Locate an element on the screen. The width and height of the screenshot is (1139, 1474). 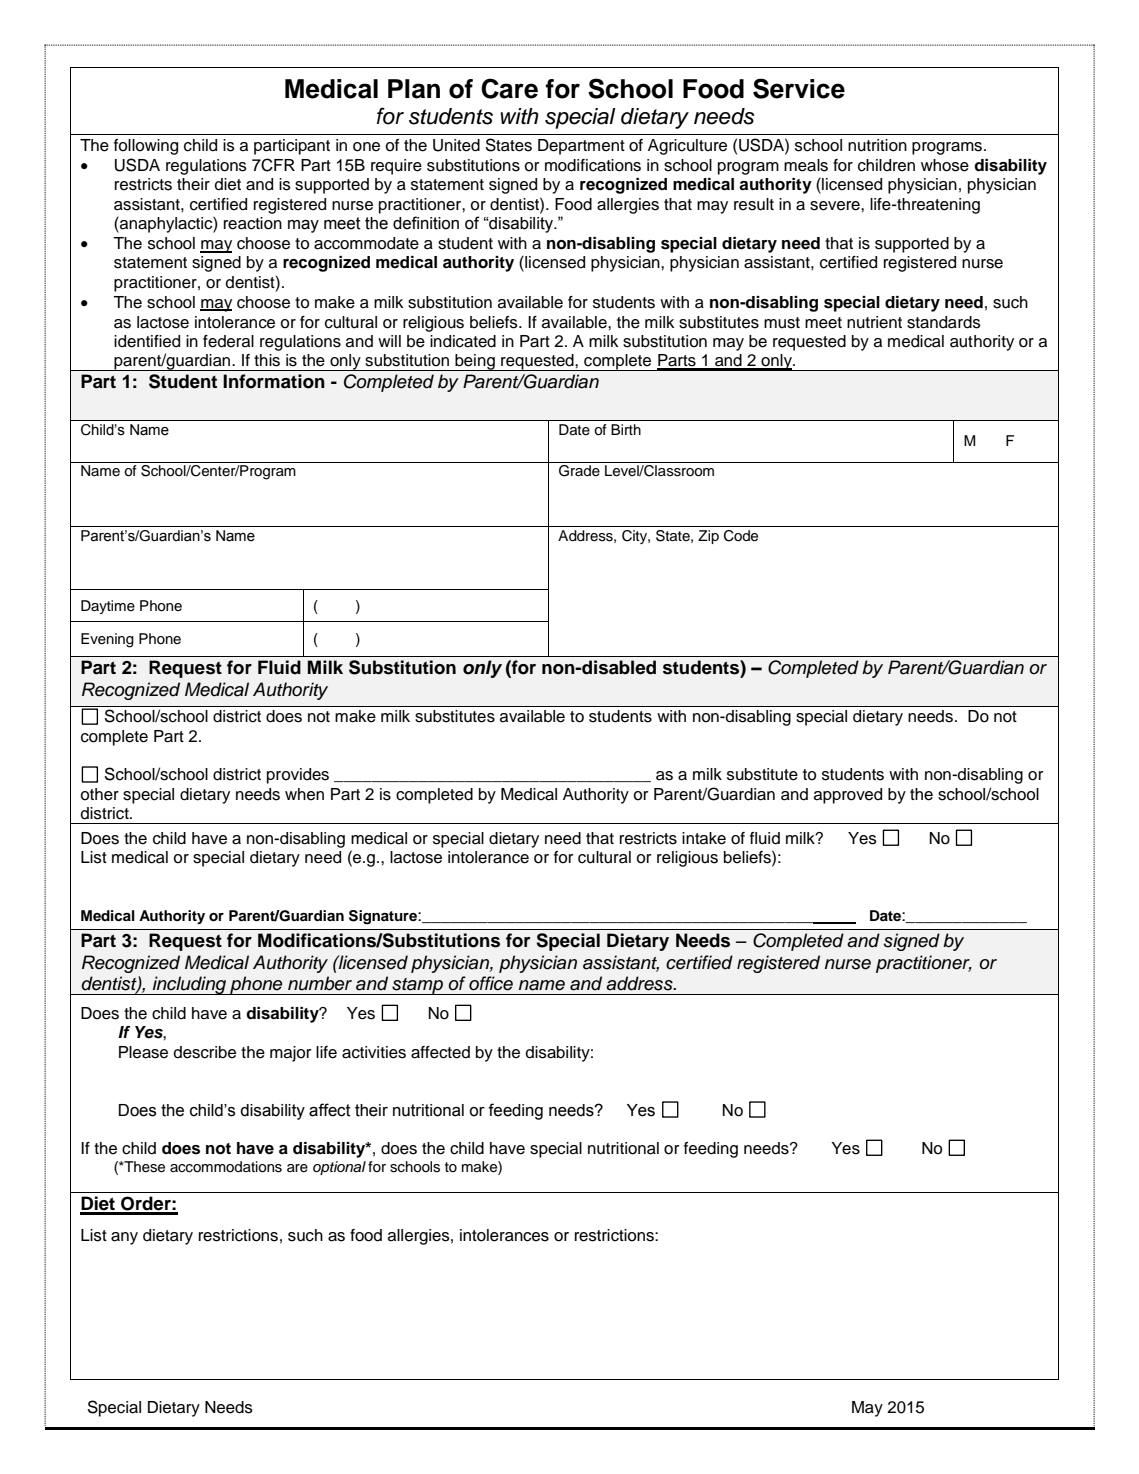
Care is located at coordinates (509, 88).
